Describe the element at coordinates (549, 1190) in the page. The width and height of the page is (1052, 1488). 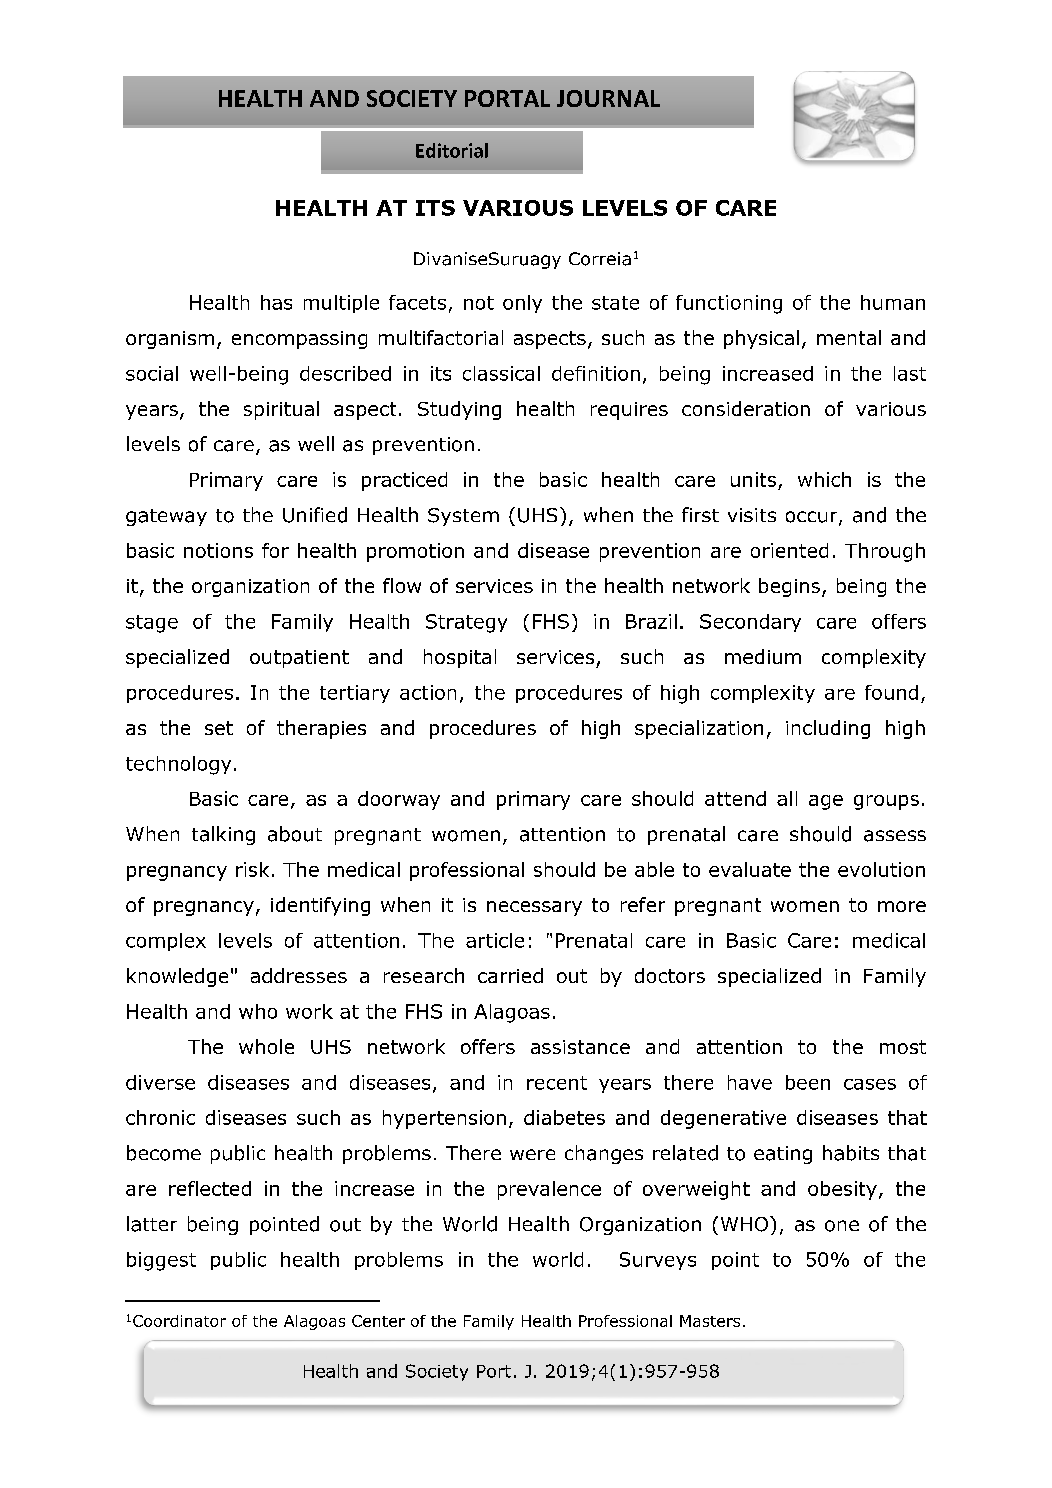
I see `prevalence` at that location.
